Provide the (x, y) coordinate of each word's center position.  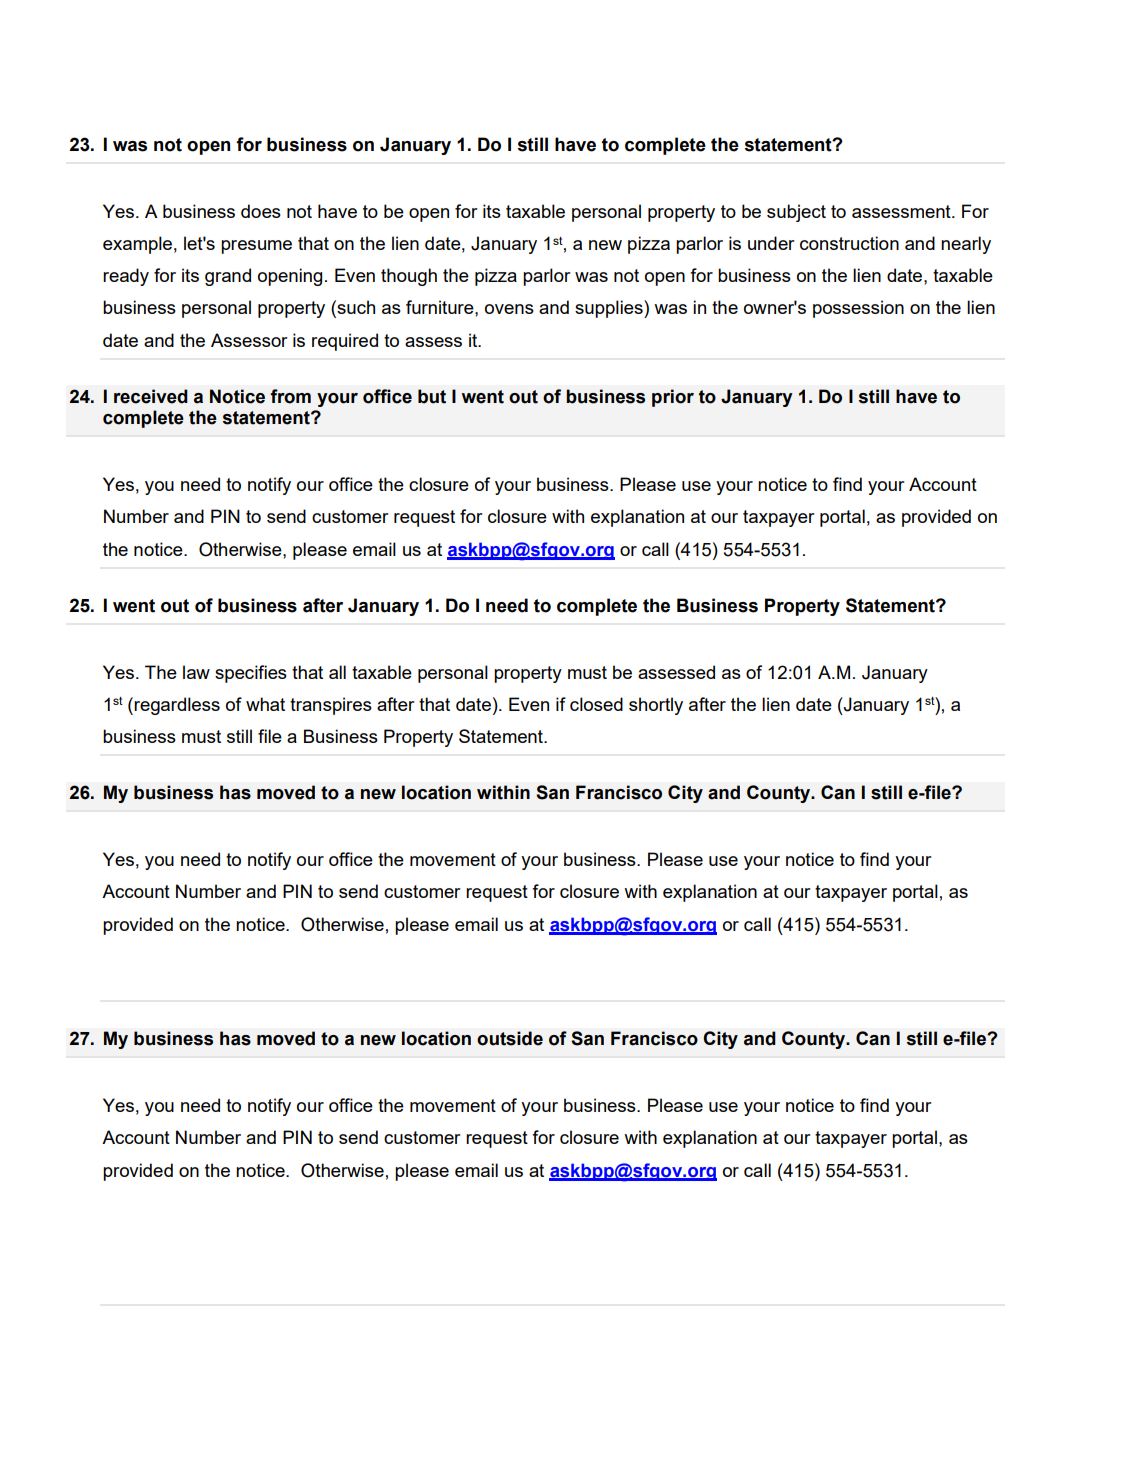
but (432, 396)
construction (849, 243)
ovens (509, 309)
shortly (656, 706)
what (265, 704)
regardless (177, 706)
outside (510, 1038)
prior (673, 398)
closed (596, 704)
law (196, 672)
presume (256, 247)
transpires (331, 706)
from (290, 396)
